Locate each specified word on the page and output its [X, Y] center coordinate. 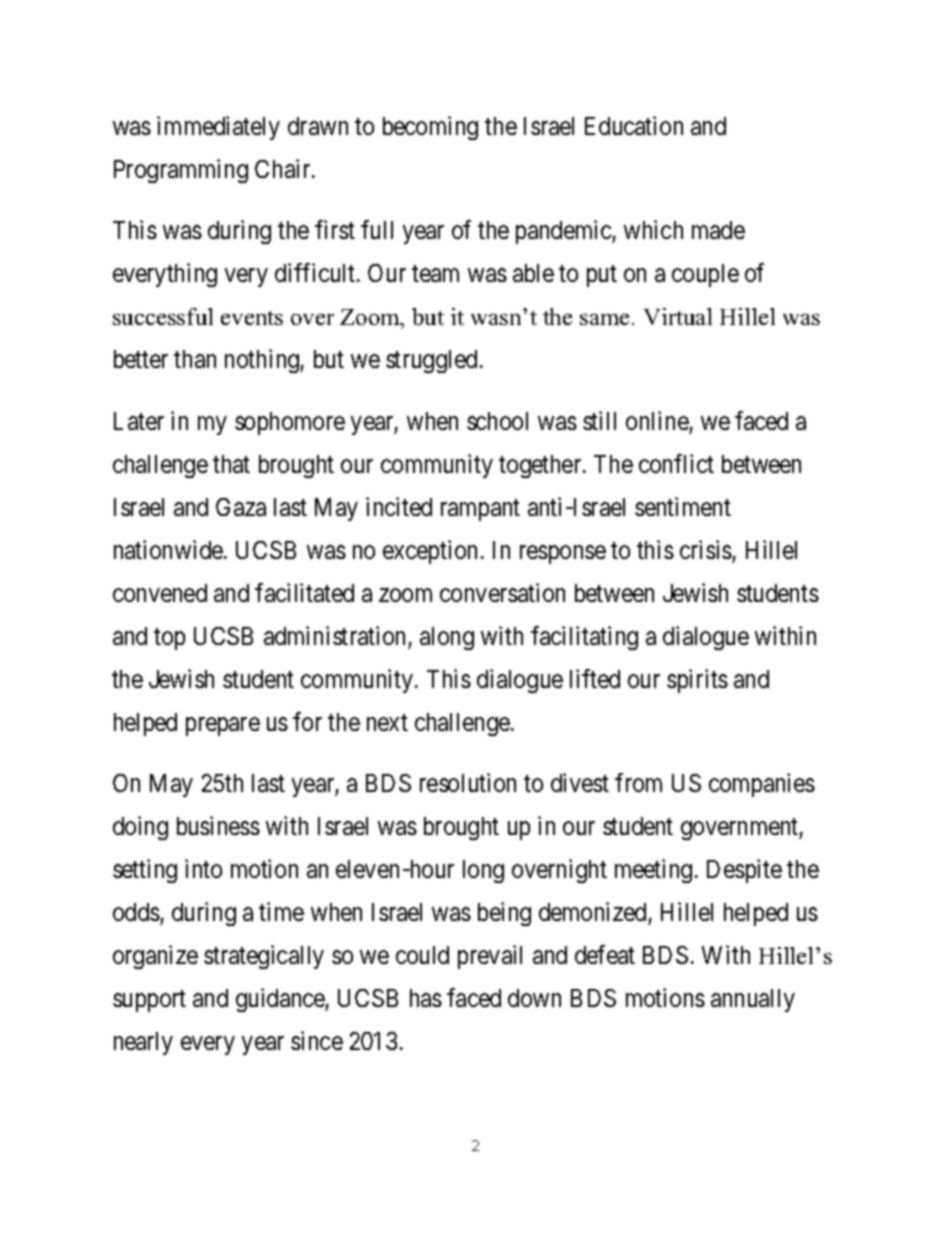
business [218, 825]
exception [430, 552]
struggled [431, 361]
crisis [706, 549]
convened [160, 593]
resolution [468, 783]
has [426, 998]
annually [753, 1000]
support [149, 1001]
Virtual [678, 316]
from [638, 783]
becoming [430, 128]
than [195, 359]
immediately [218, 128]
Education [634, 125]
